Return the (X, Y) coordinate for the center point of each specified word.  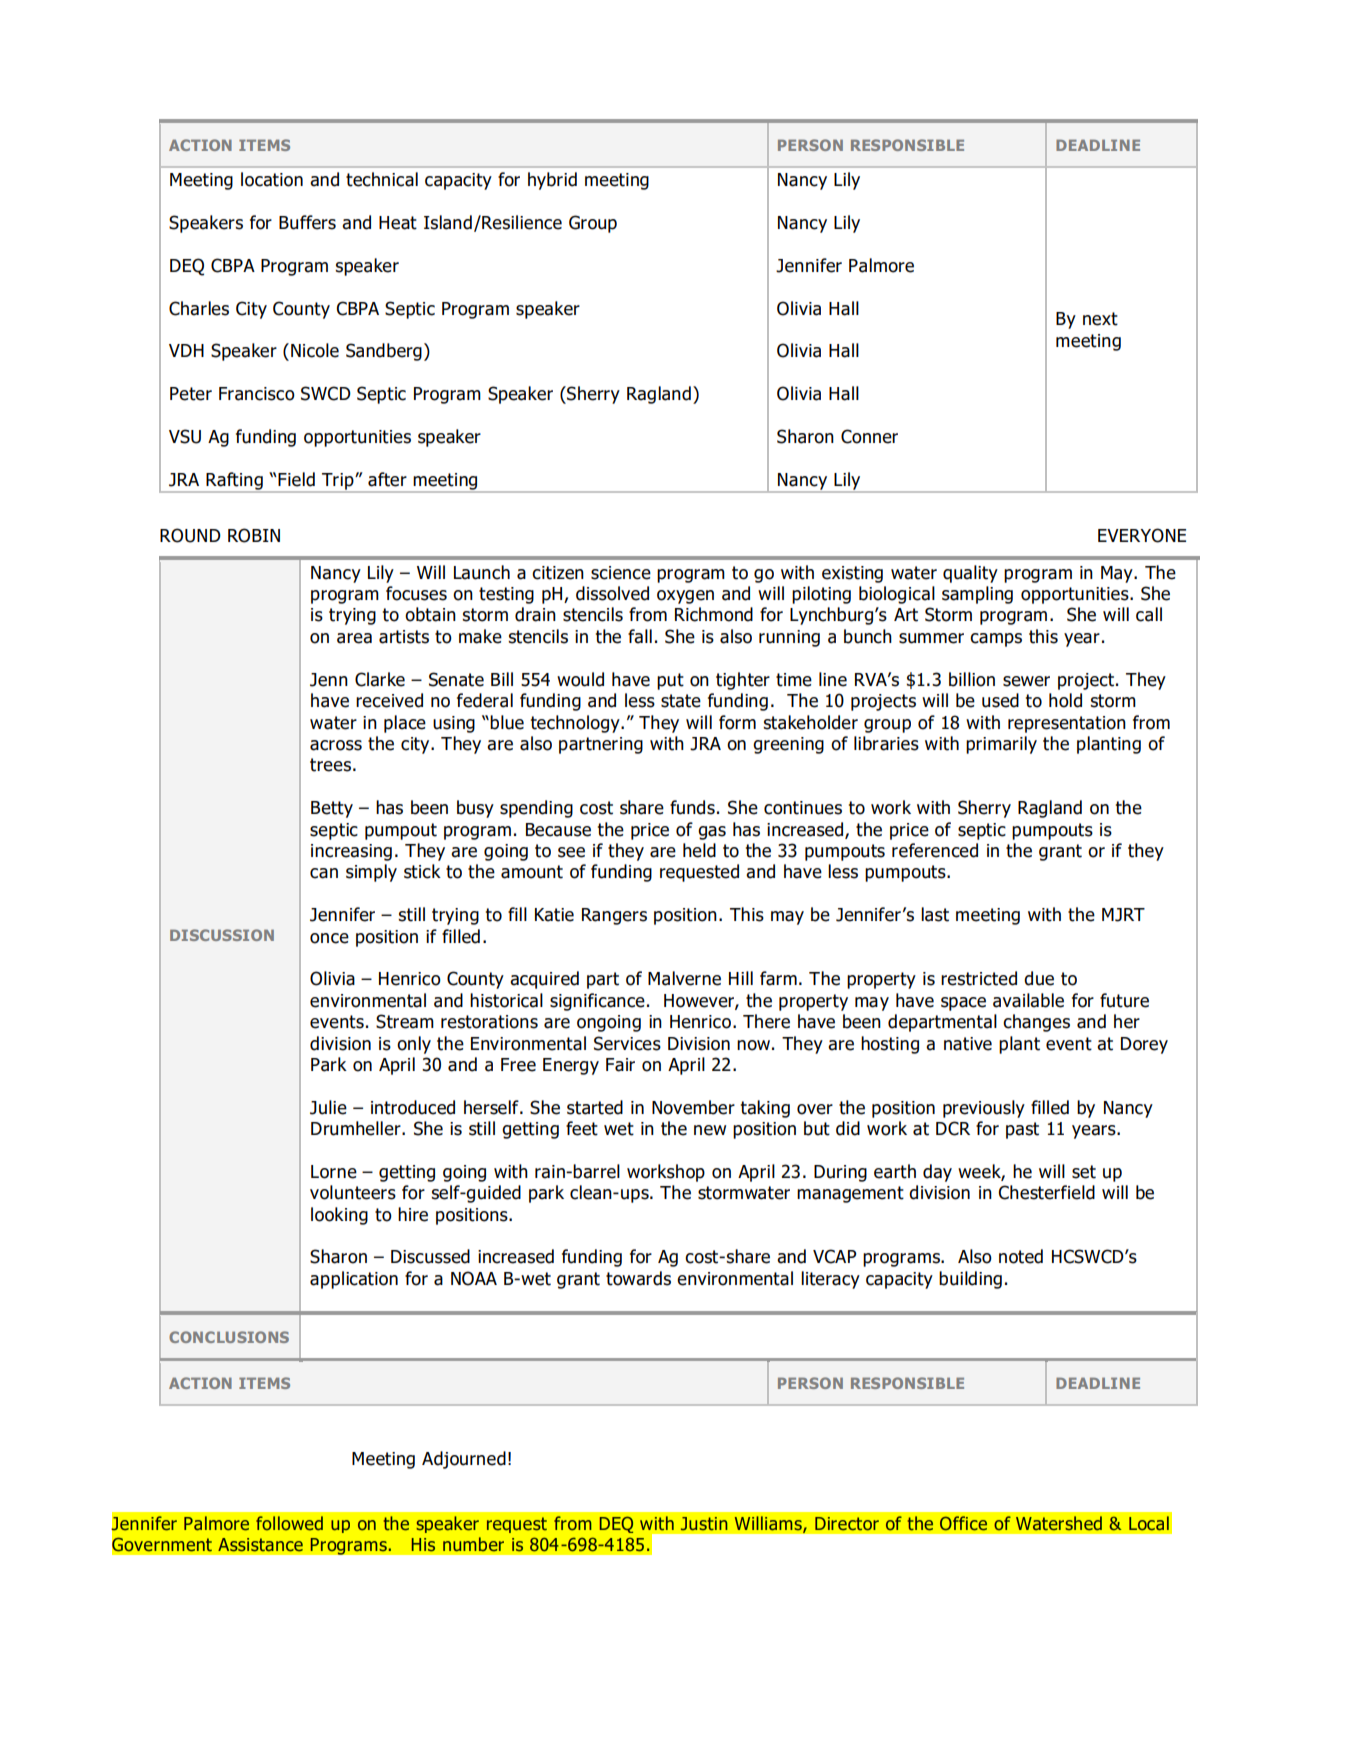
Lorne (334, 1172)
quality (970, 574)
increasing (351, 852)
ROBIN (254, 535)
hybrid (552, 181)
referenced (935, 850)
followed (289, 1523)
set (1084, 1172)
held (699, 850)
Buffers (307, 222)
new (710, 1130)
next (1100, 319)
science (621, 573)
